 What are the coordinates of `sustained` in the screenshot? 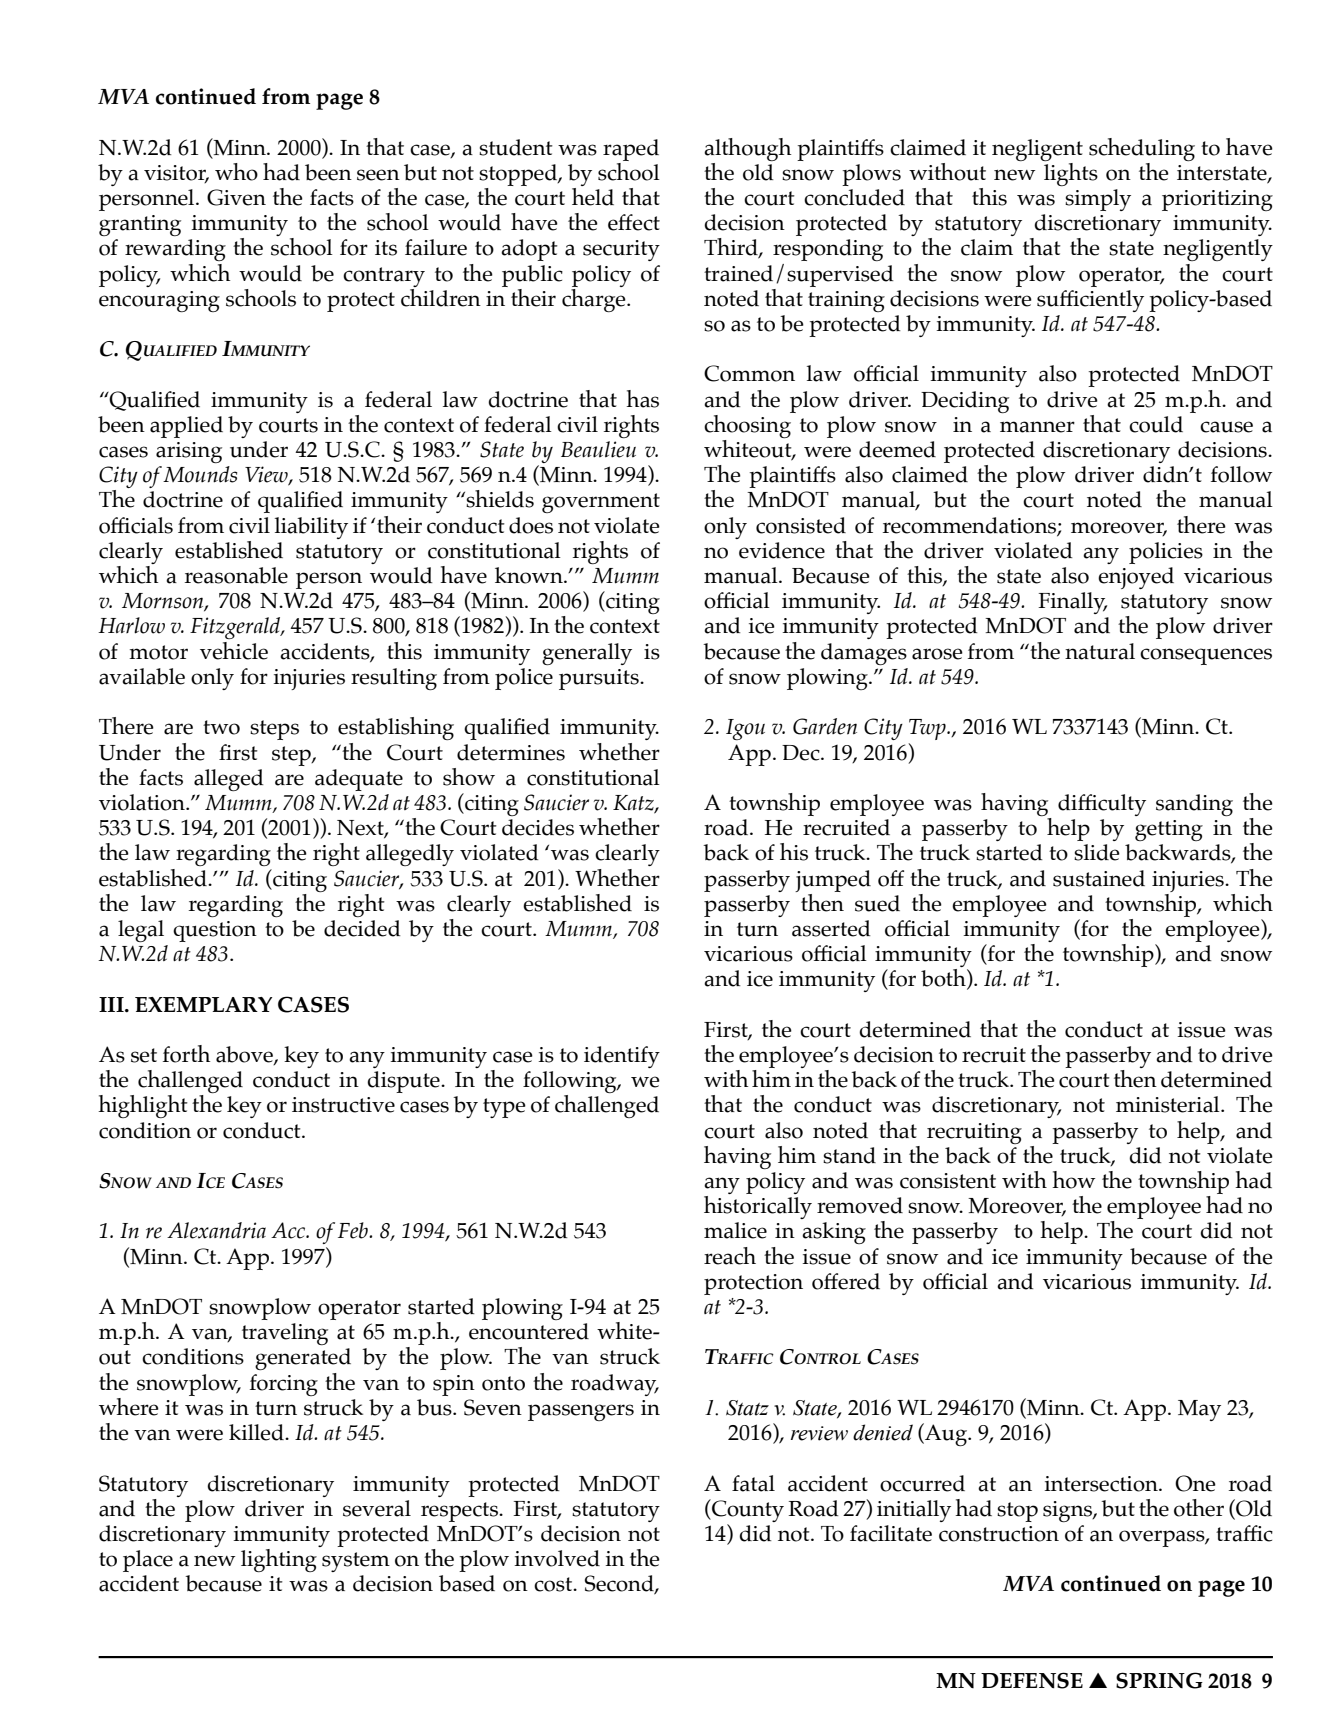 It's located at (1099, 878).
